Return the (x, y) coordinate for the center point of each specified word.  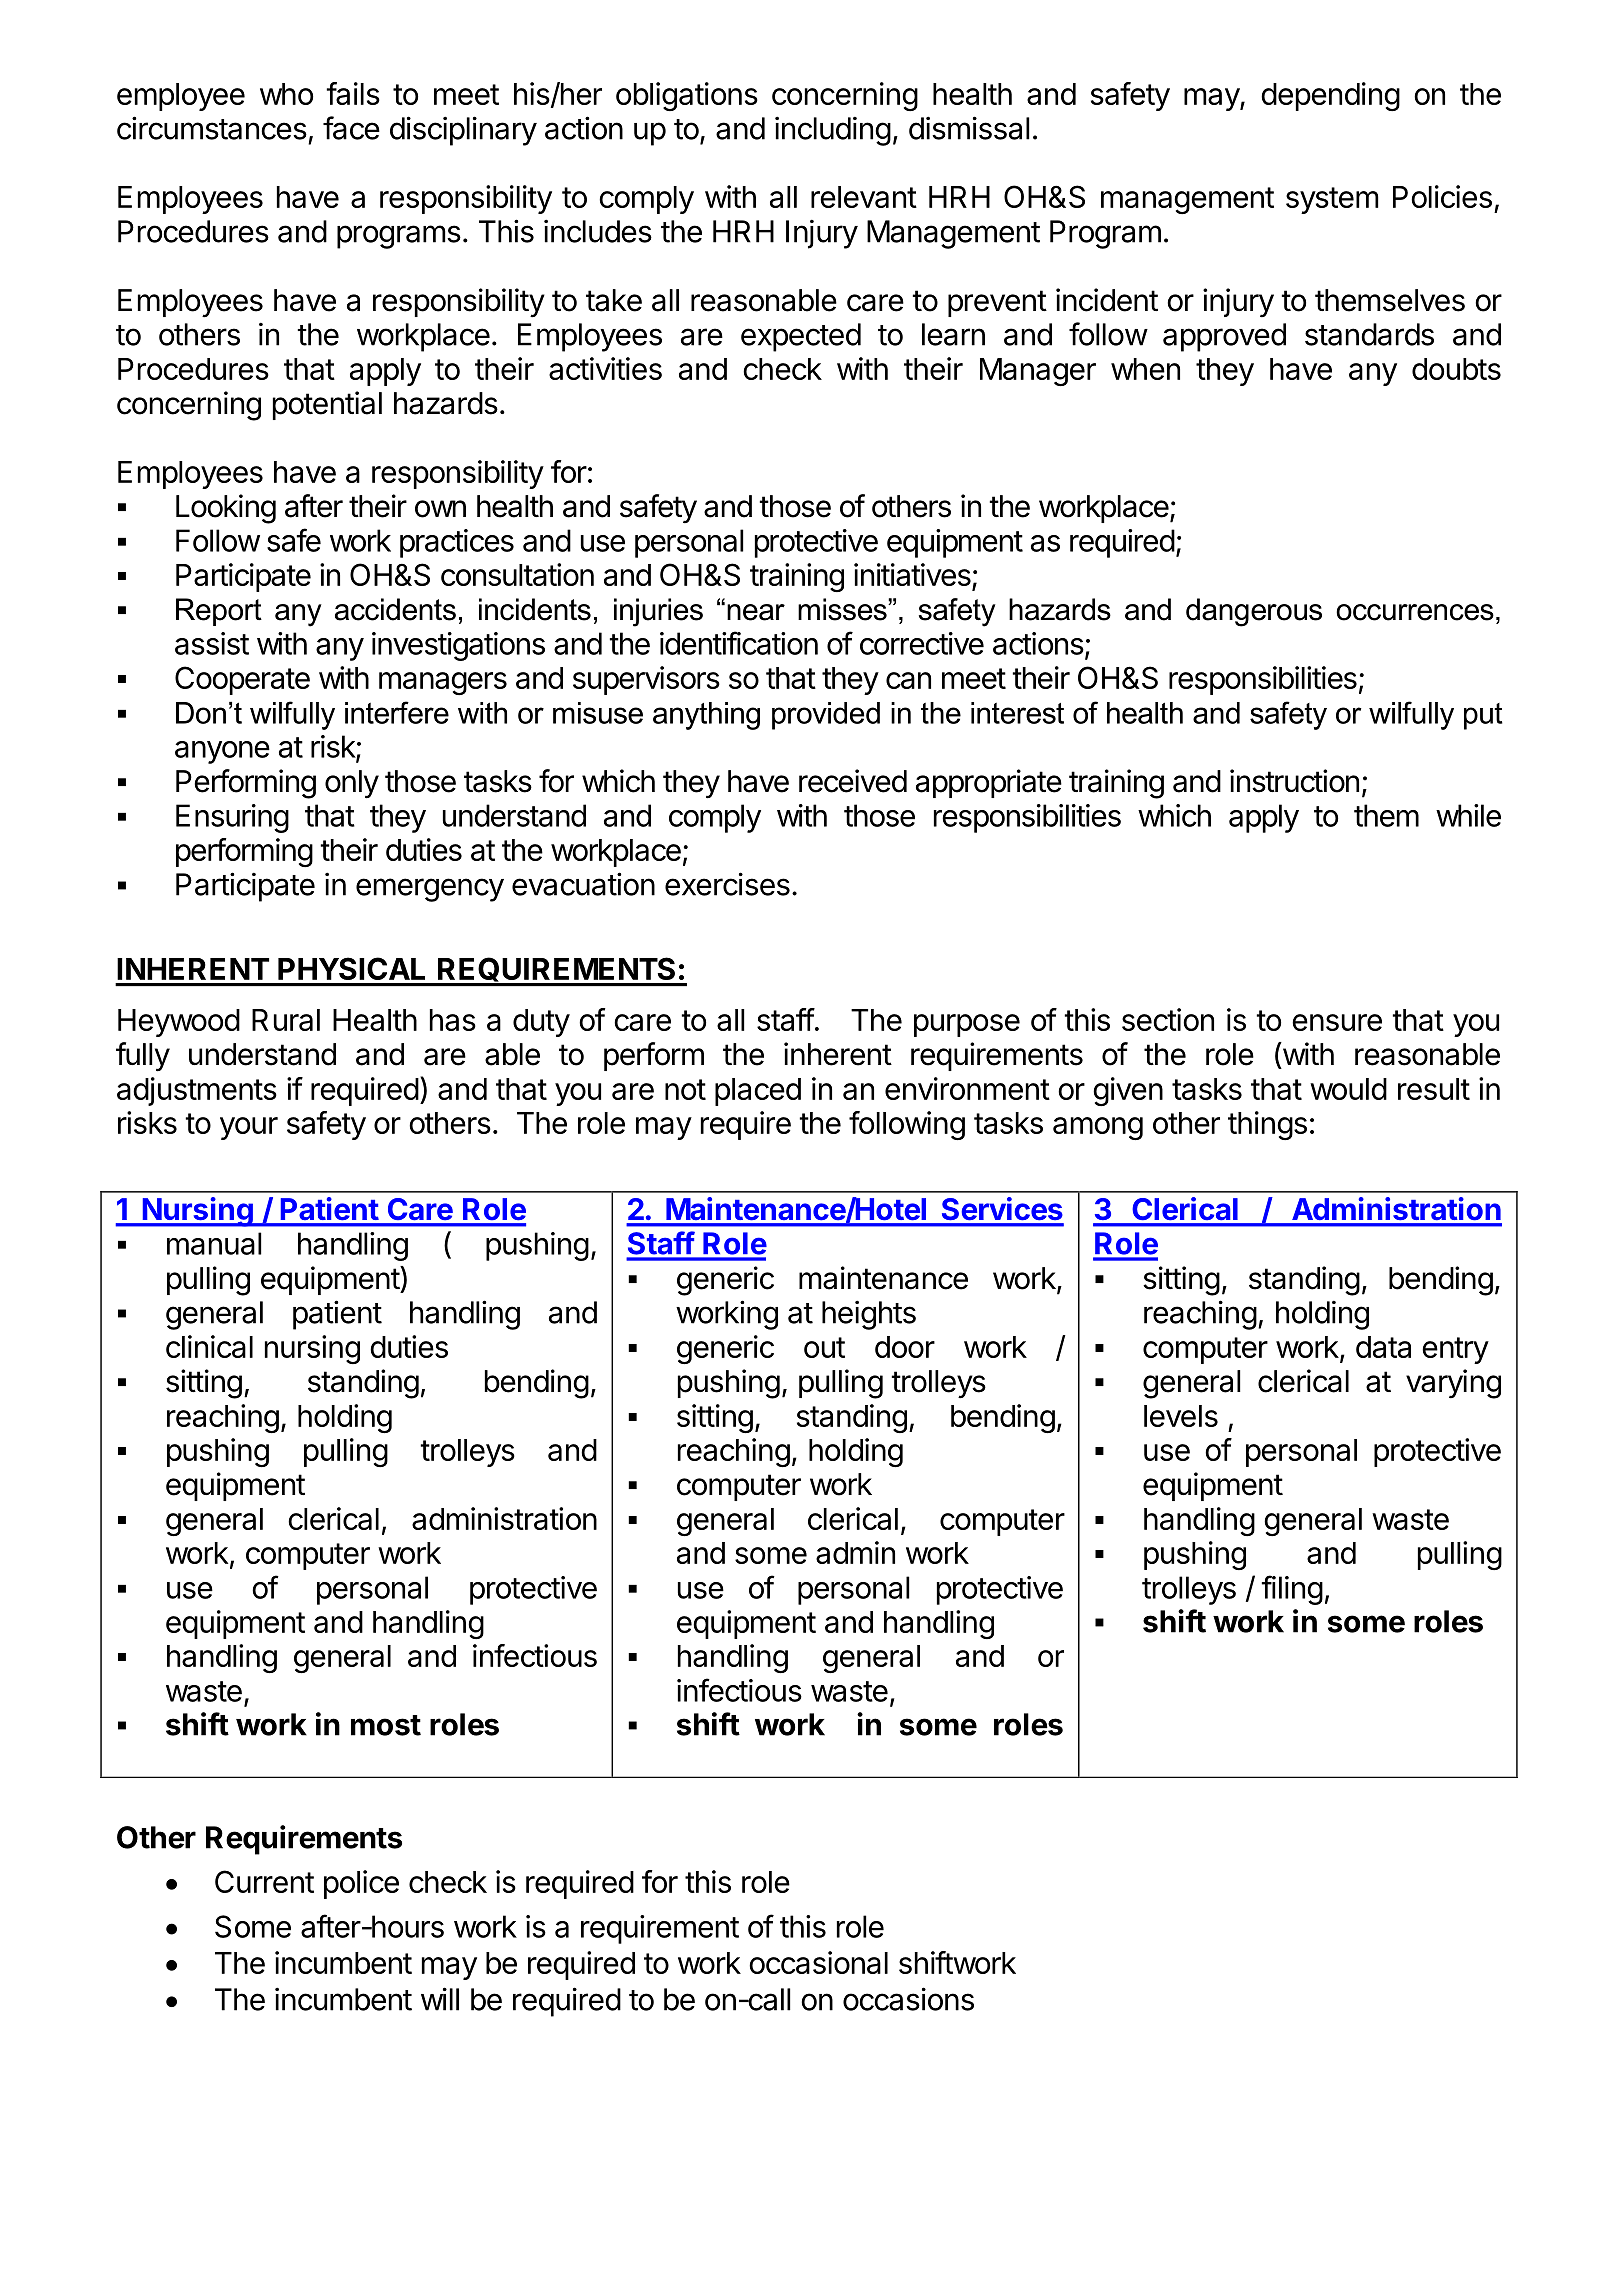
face (351, 128)
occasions (908, 1999)
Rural (286, 1020)
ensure (1337, 1022)
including (833, 131)
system (1332, 200)
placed (758, 1092)
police (361, 1884)
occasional (818, 1962)
